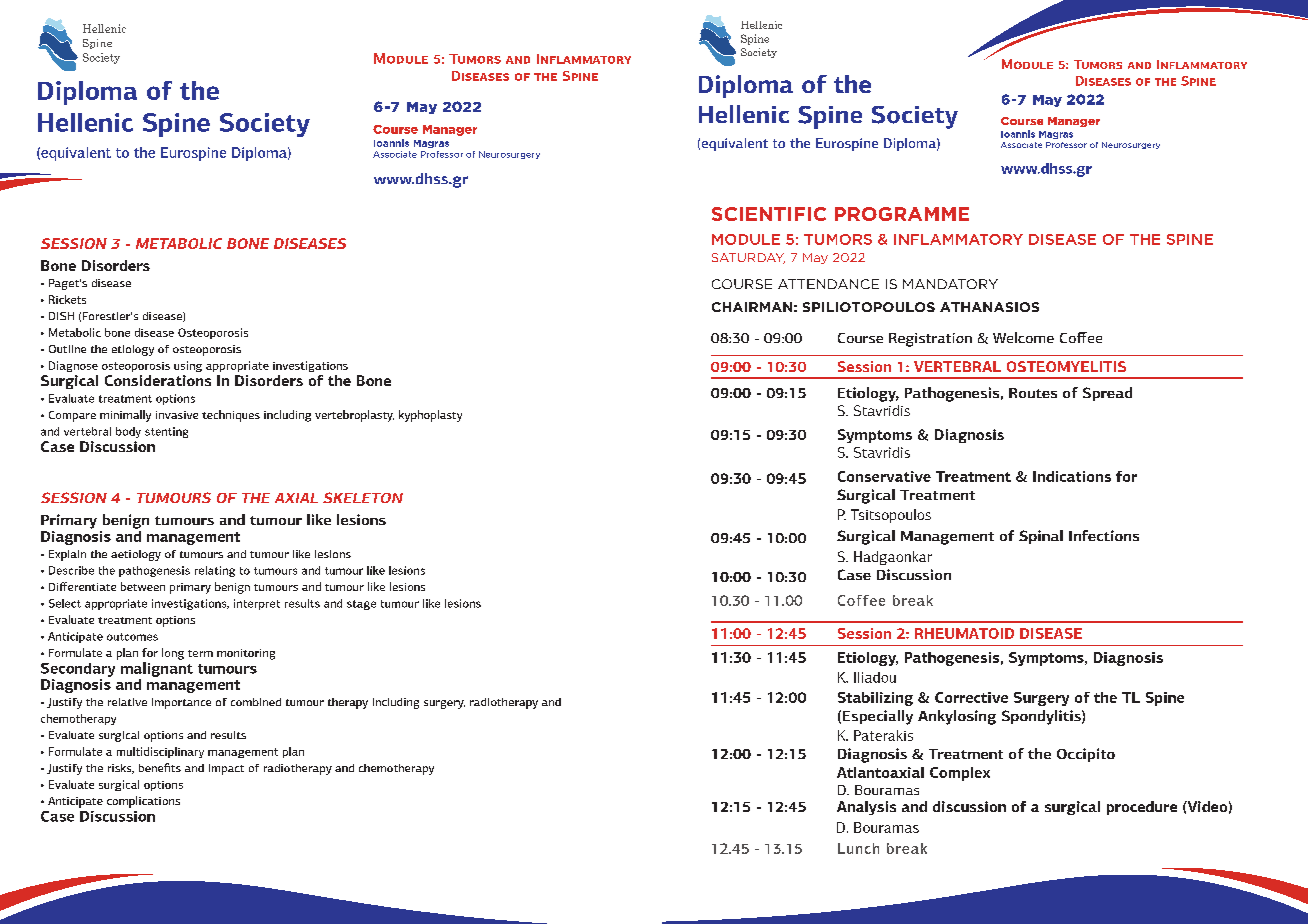 The height and width of the screenshot is (924, 1308). What do you see at coordinates (67, 299) in the screenshot?
I see `Rickets` at bounding box center [67, 299].
